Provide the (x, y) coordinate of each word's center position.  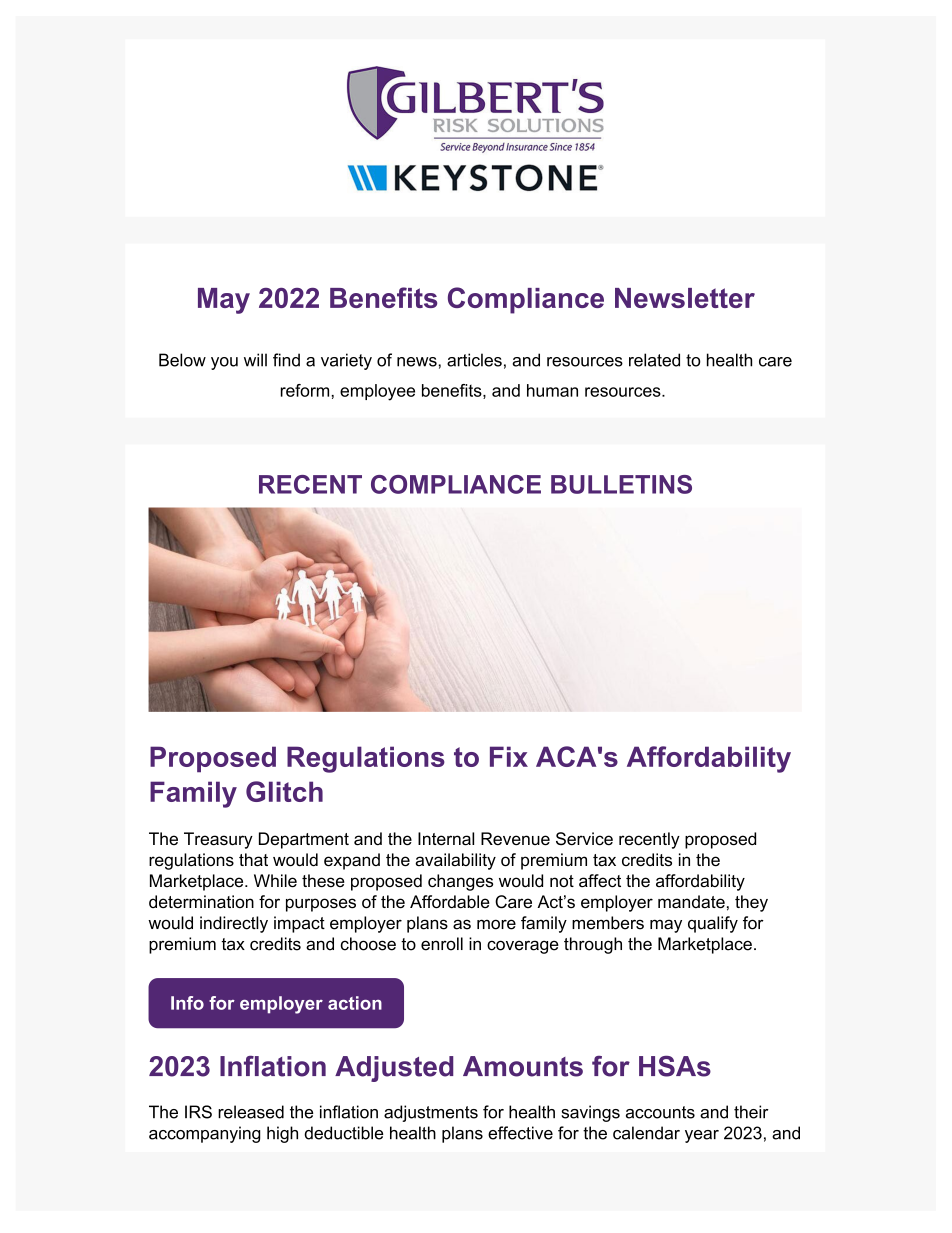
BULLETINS (621, 484)
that (253, 860)
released (251, 1112)
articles (474, 360)
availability (455, 861)
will (255, 360)
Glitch (284, 791)
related (654, 360)
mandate (691, 902)
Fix (509, 756)
